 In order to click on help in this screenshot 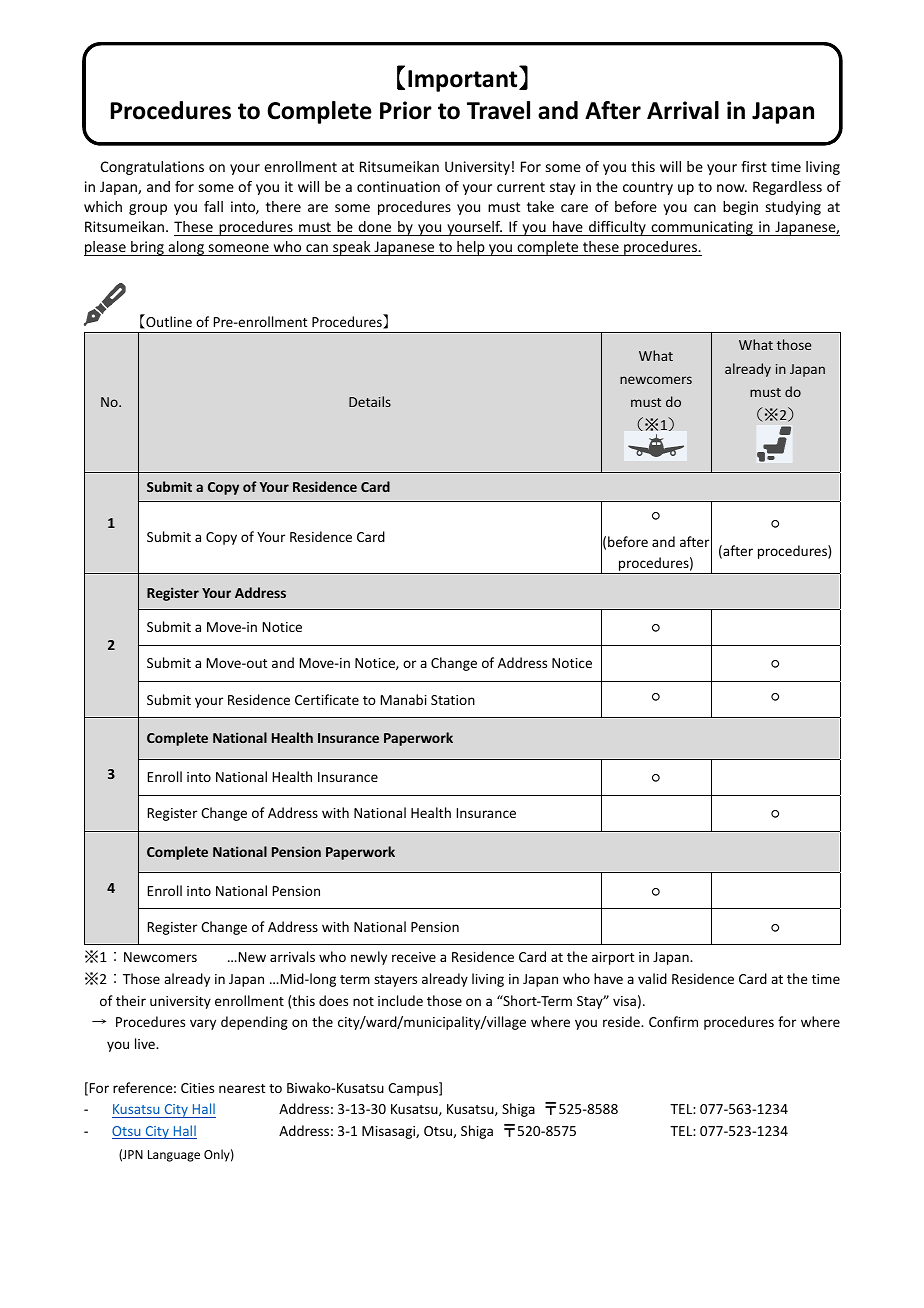, I will do `click(471, 248)`.
